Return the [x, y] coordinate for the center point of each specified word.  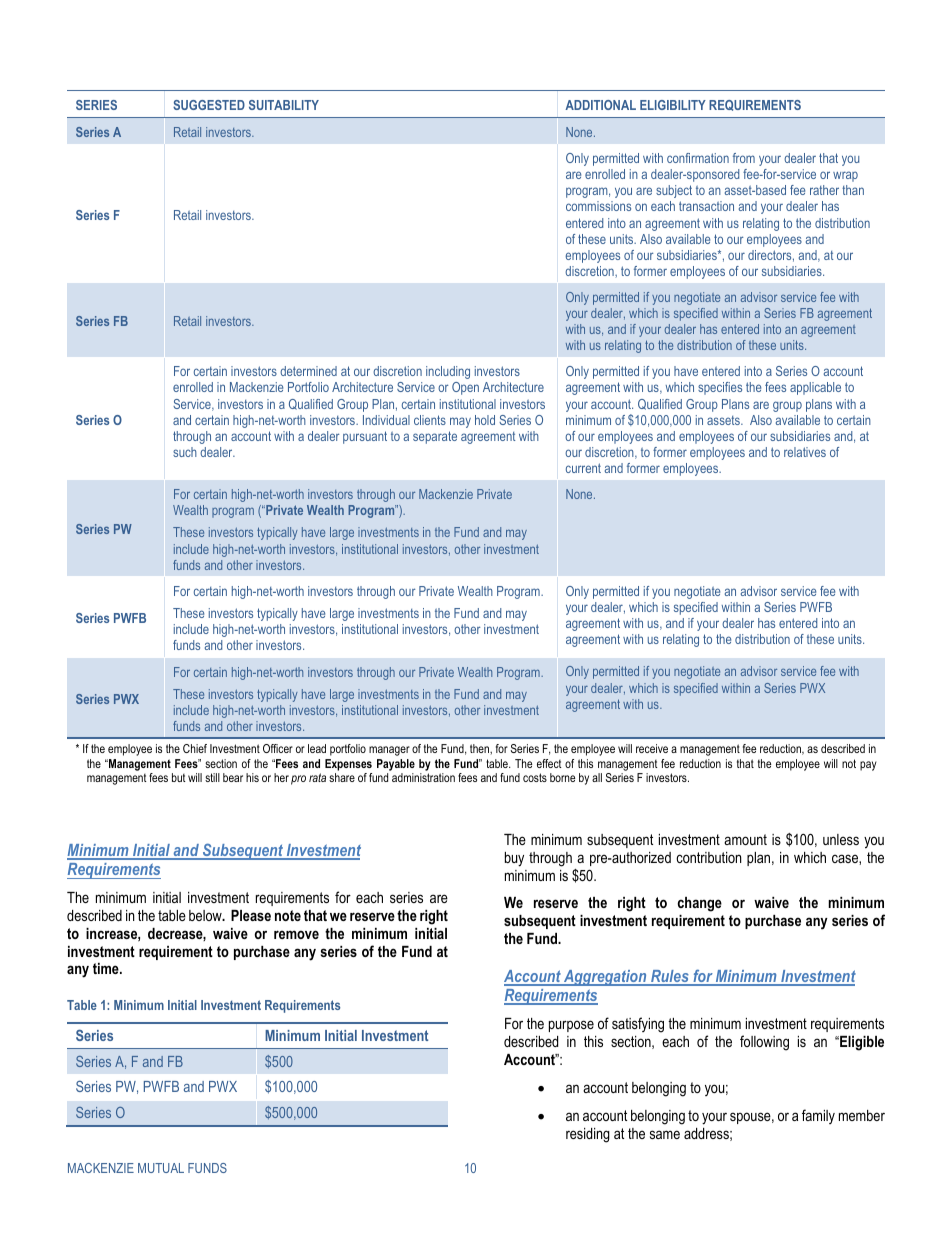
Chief [195, 748]
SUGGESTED [209, 105]
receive [652, 748]
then [481, 749]
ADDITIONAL [600, 105]
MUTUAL [161, 1168]
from [744, 158]
